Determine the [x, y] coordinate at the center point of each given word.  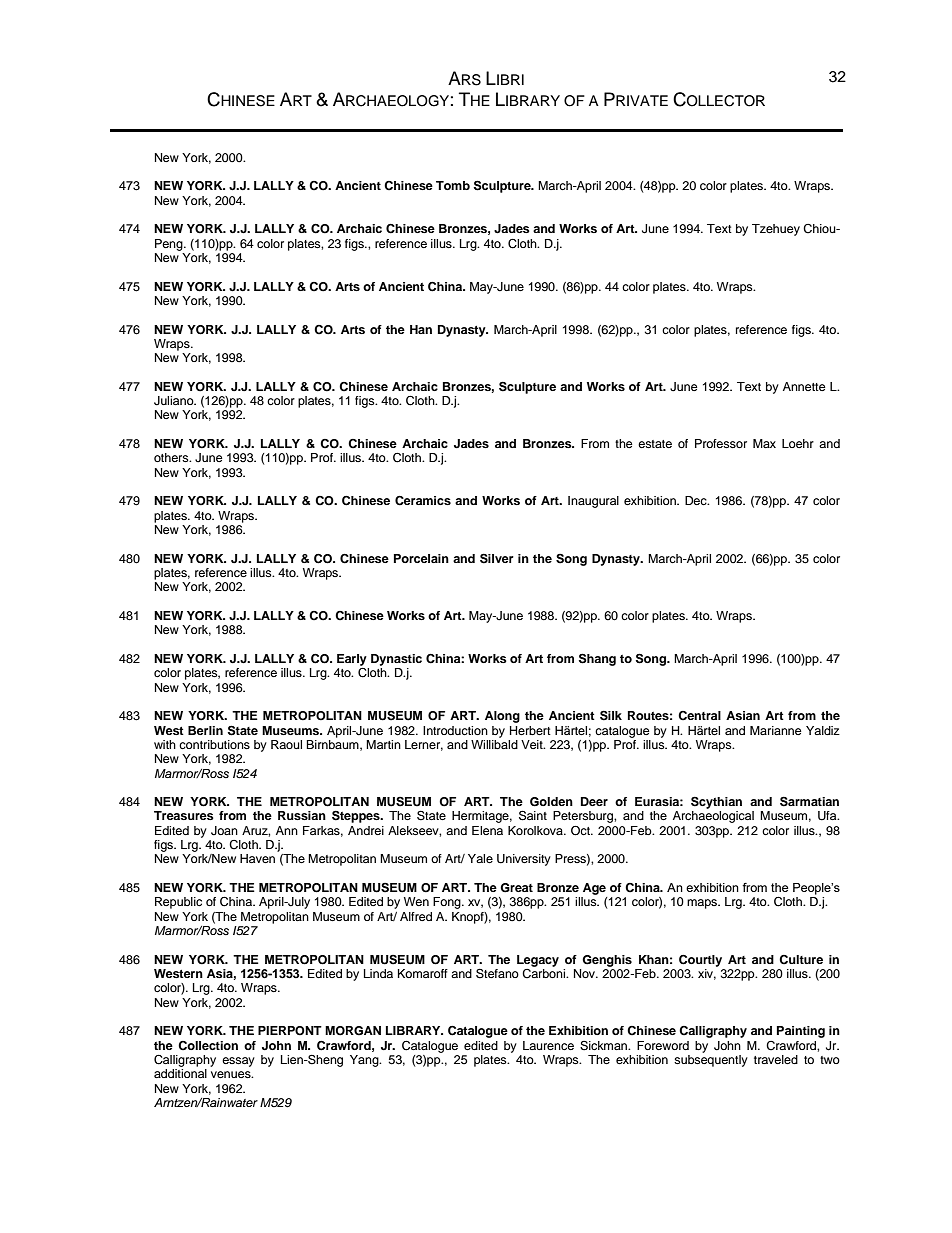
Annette [804, 386]
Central [699, 716]
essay [238, 1062]
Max [764, 443]
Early [352, 660]
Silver [497, 558]
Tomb [453, 185]
